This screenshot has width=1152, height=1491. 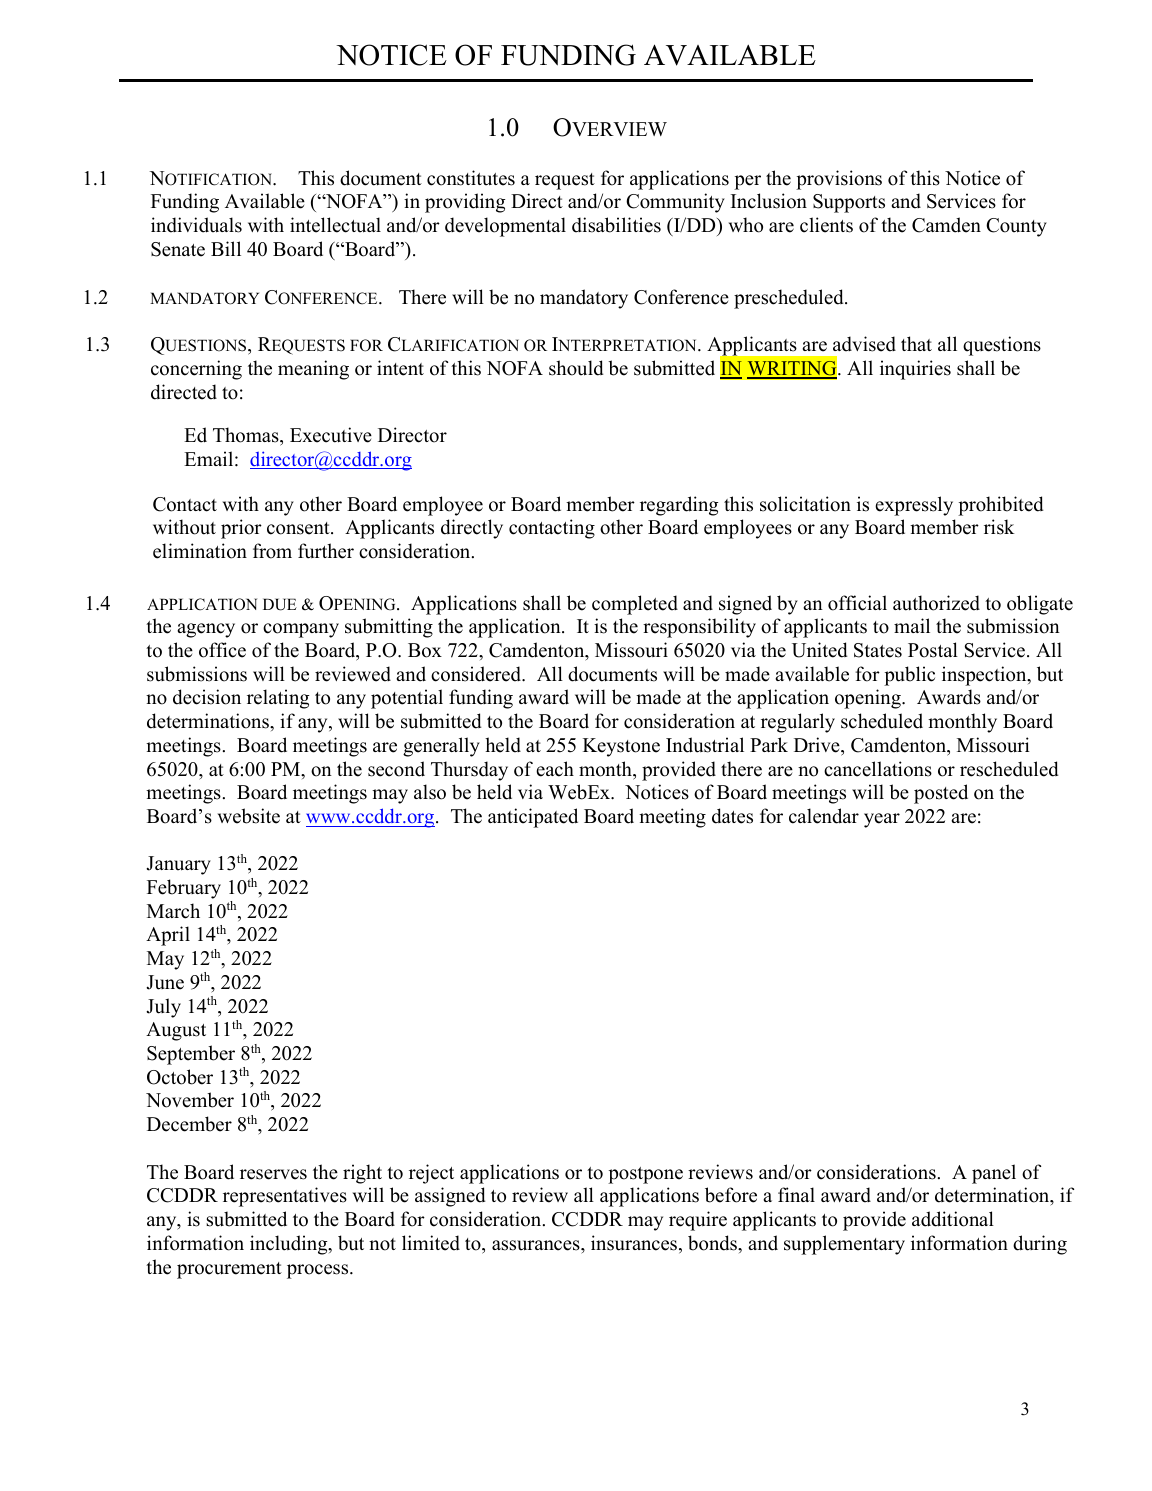 I want to click on expressly, so click(x=914, y=506).
